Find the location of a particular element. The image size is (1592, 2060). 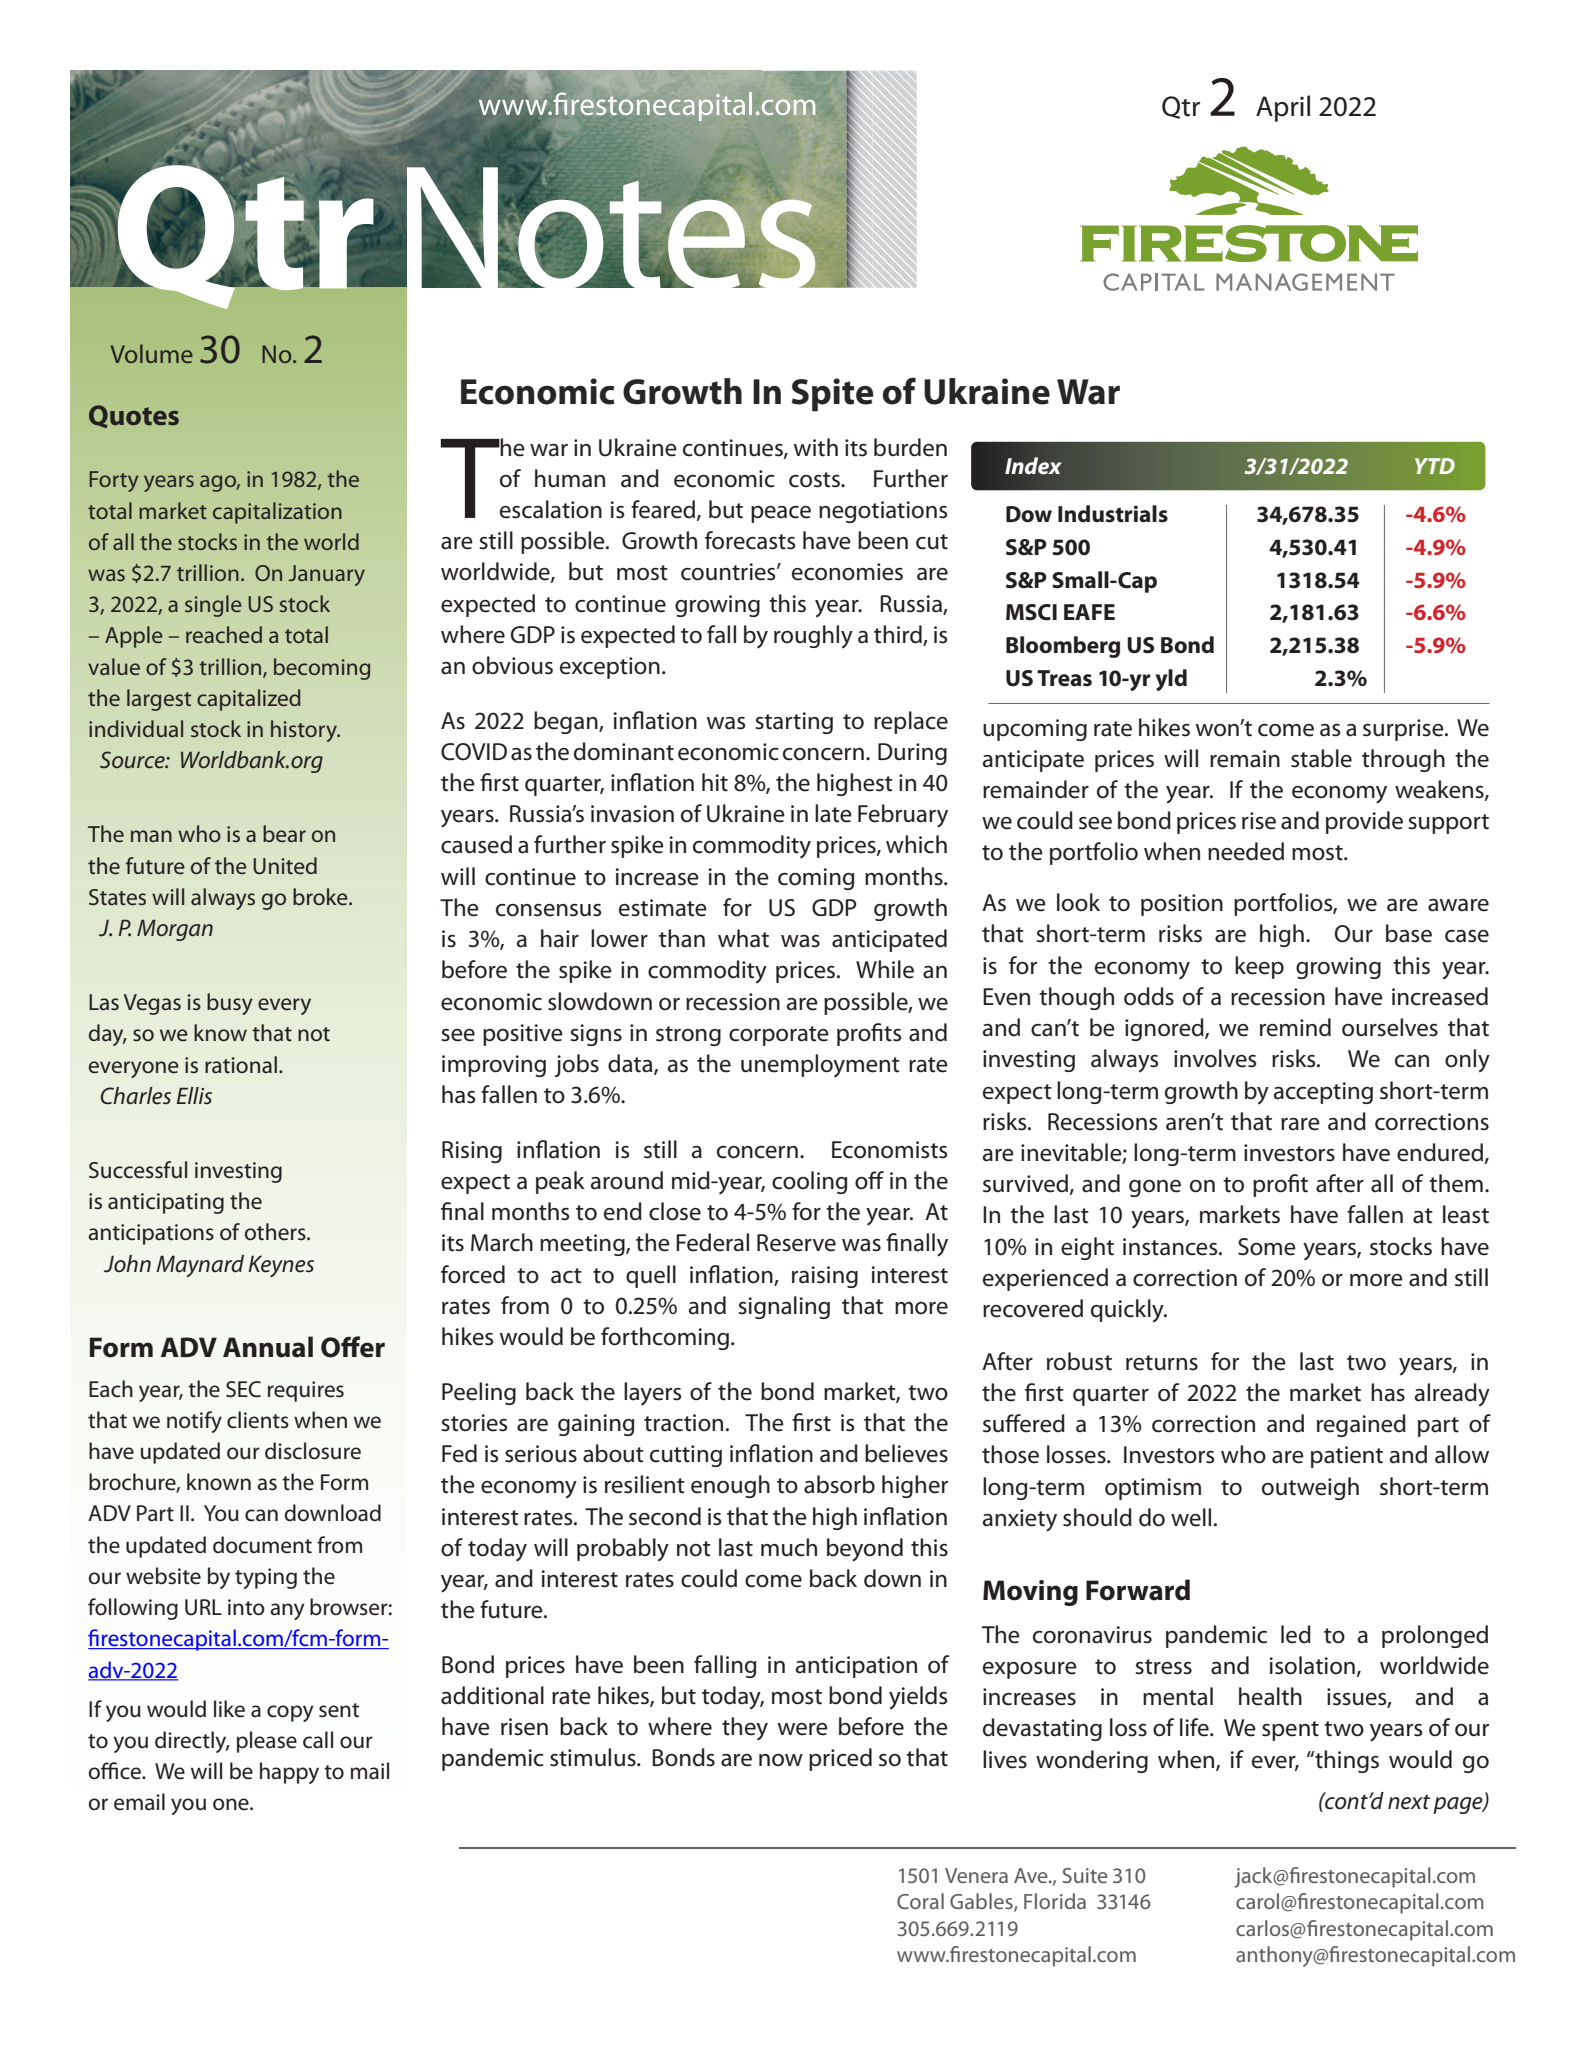

remind is located at coordinates (1295, 1027).
